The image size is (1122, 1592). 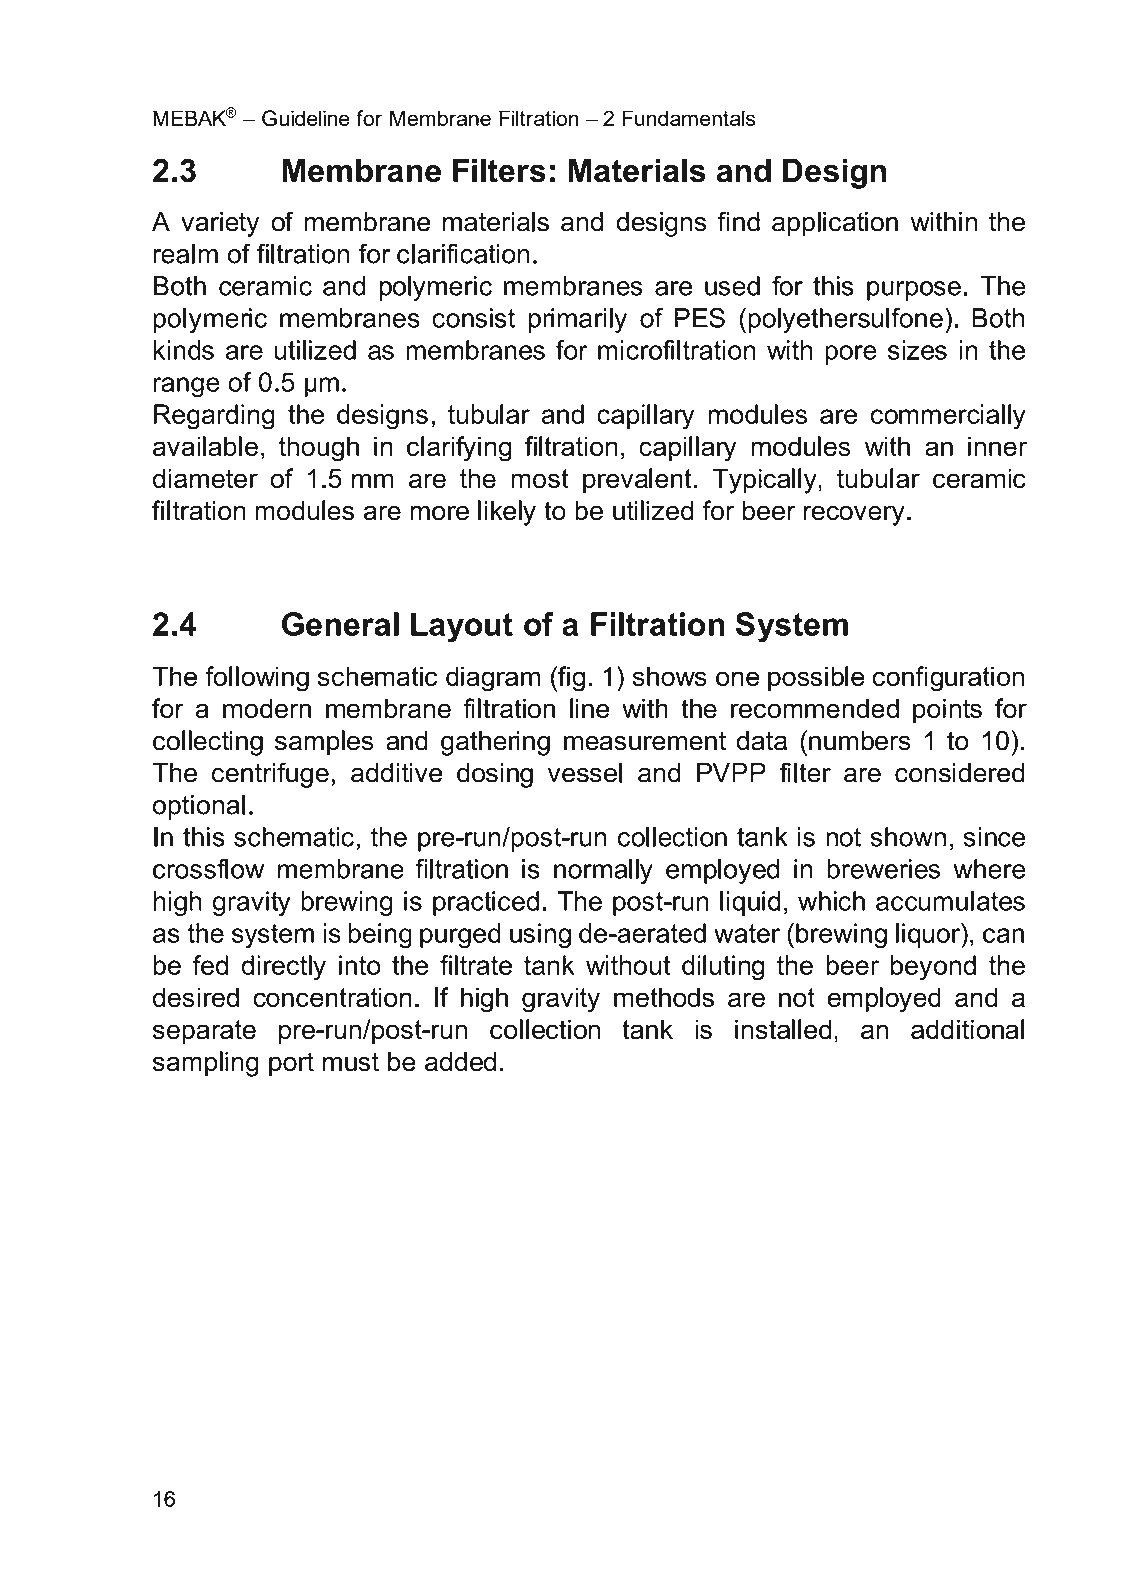 What do you see at coordinates (835, 224) in the page?
I see `application` at bounding box center [835, 224].
